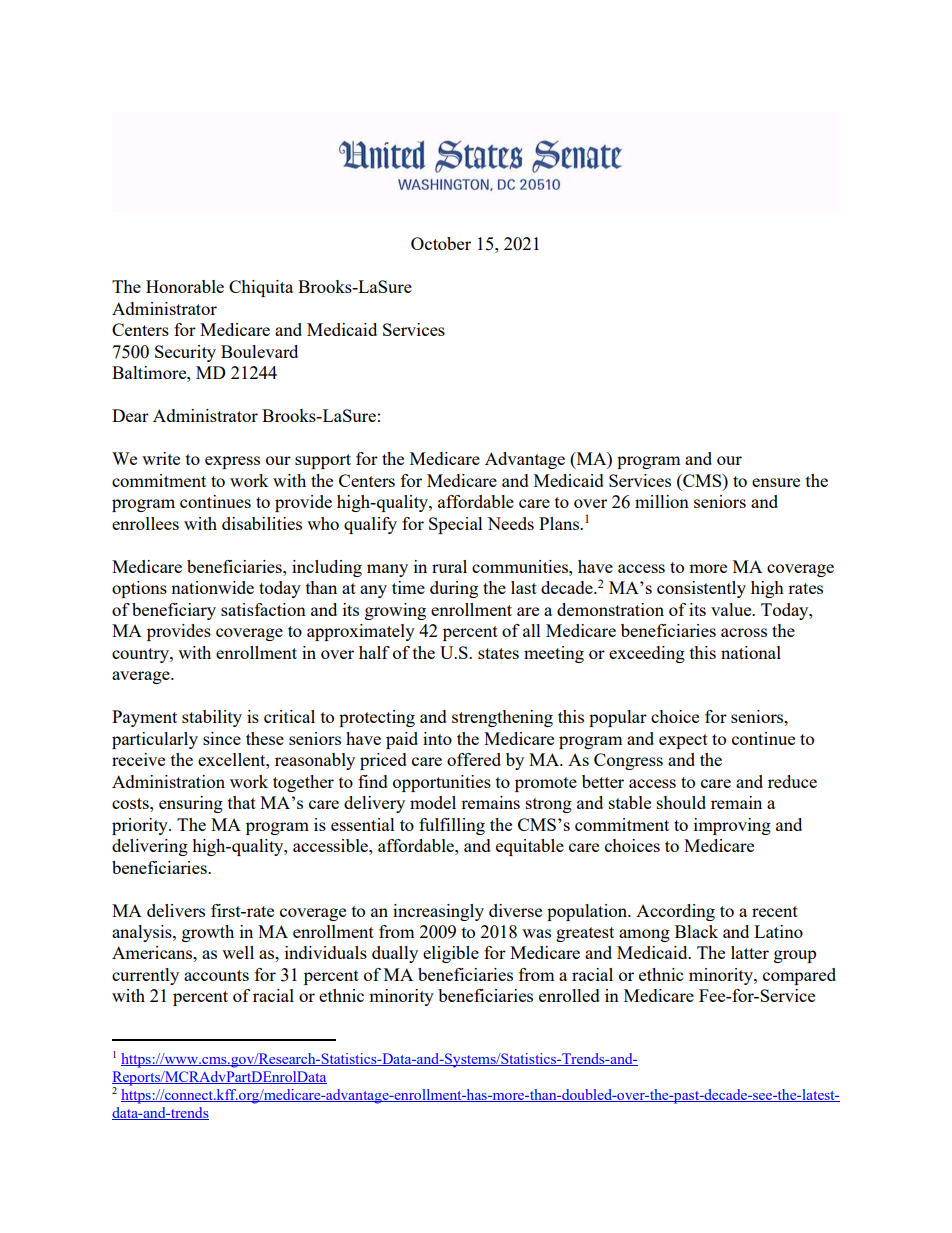 The width and height of the image is (952, 1233). Describe the element at coordinates (216, 975) in the image. I see `accounts` at that location.
